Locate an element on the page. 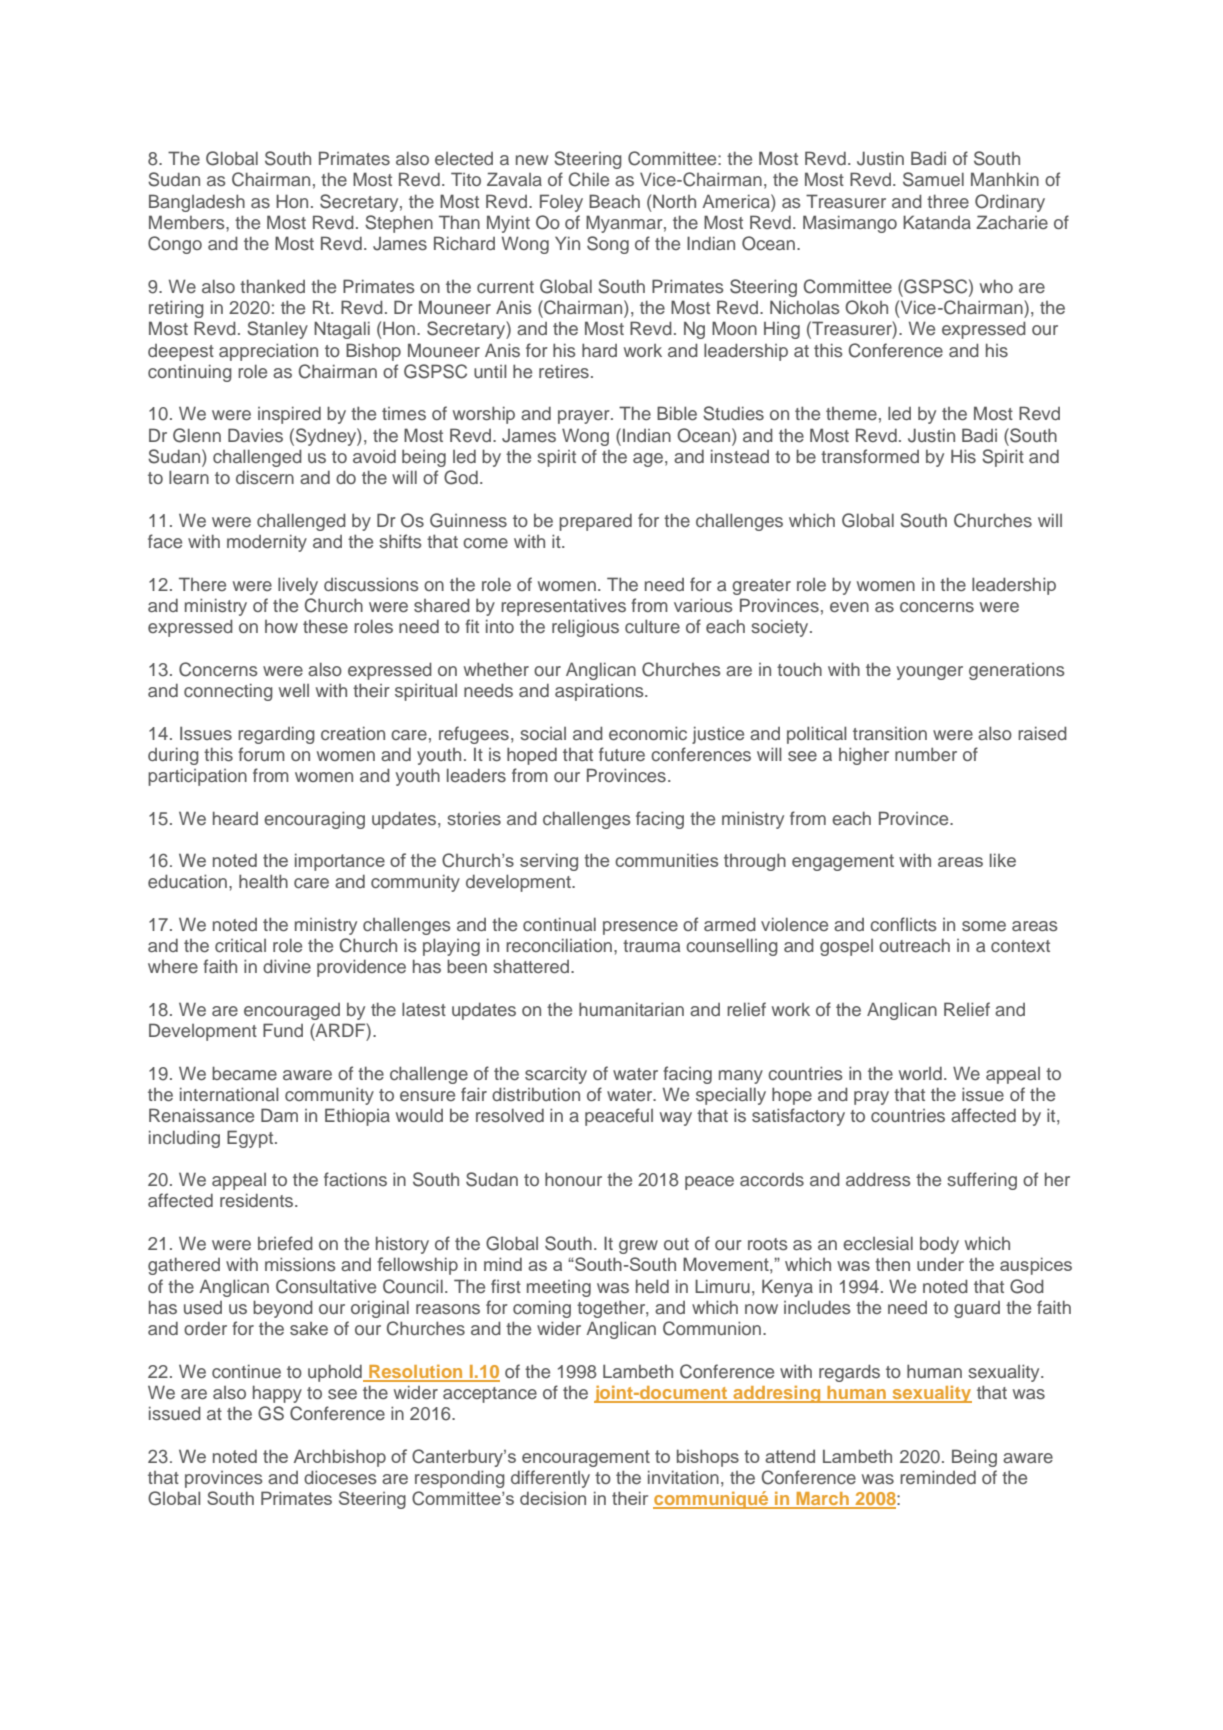  younger is located at coordinates (930, 673).
